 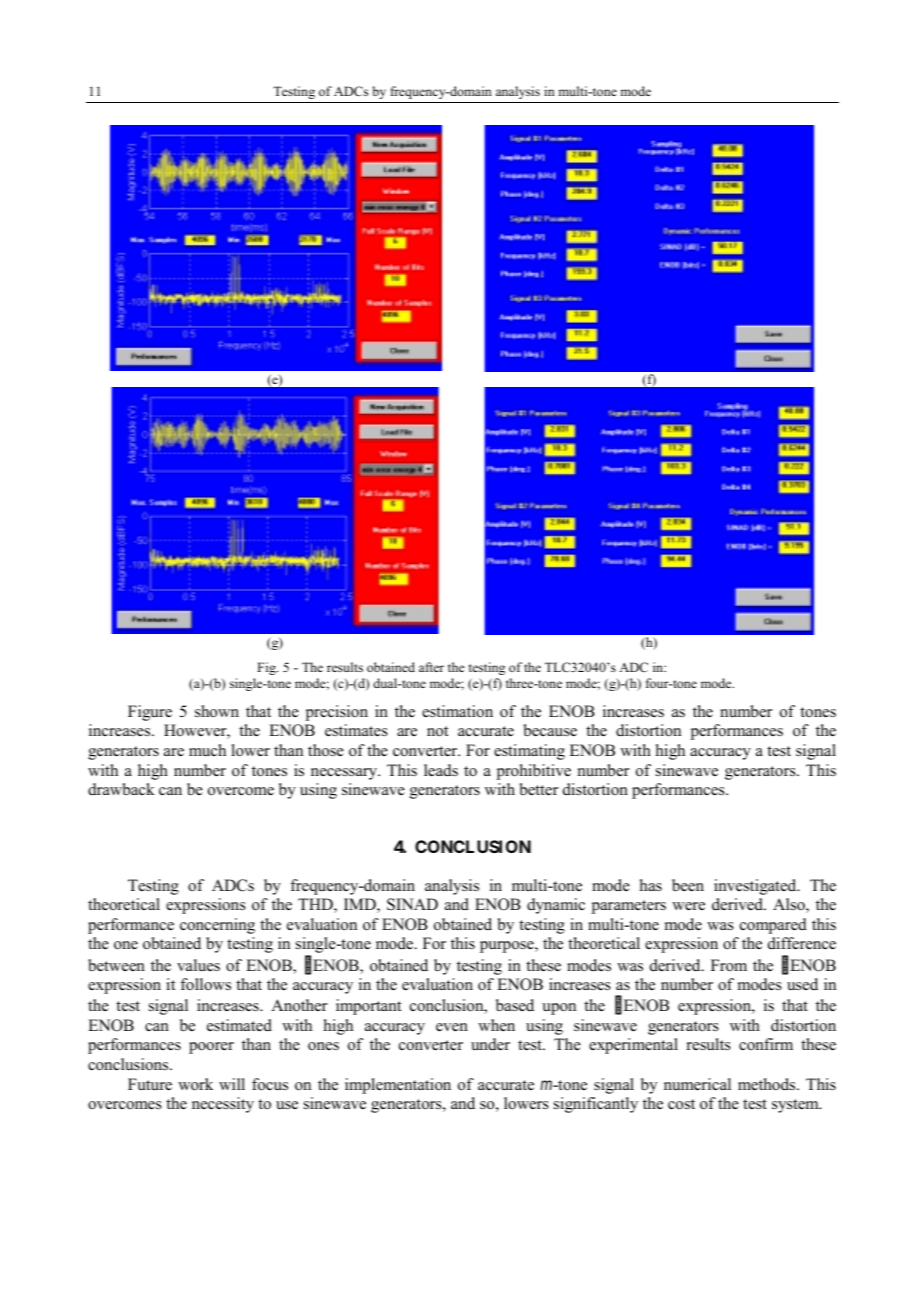 What do you see at coordinates (195, 1084) in the page?
I see `work` at bounding box center [195, 1084].
